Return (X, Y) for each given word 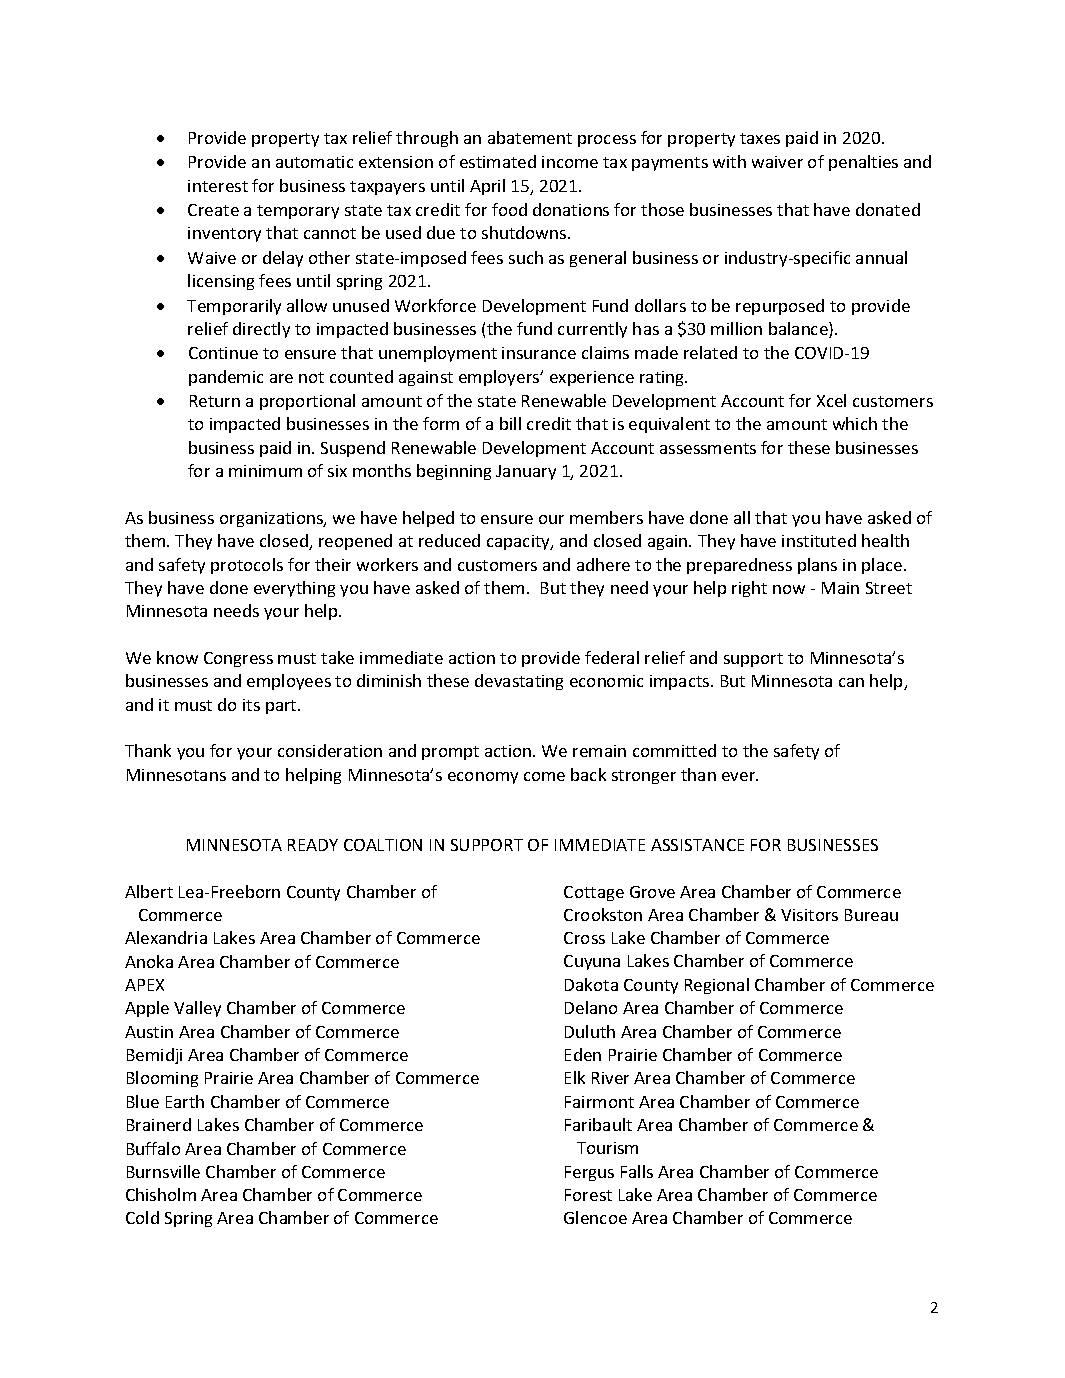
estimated (498, 161)
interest (218, 186)
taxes (760, 138)
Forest (588, 1195)
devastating (519, 682)
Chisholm (161, 1194)
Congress (238, 659)
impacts (681, 682)
